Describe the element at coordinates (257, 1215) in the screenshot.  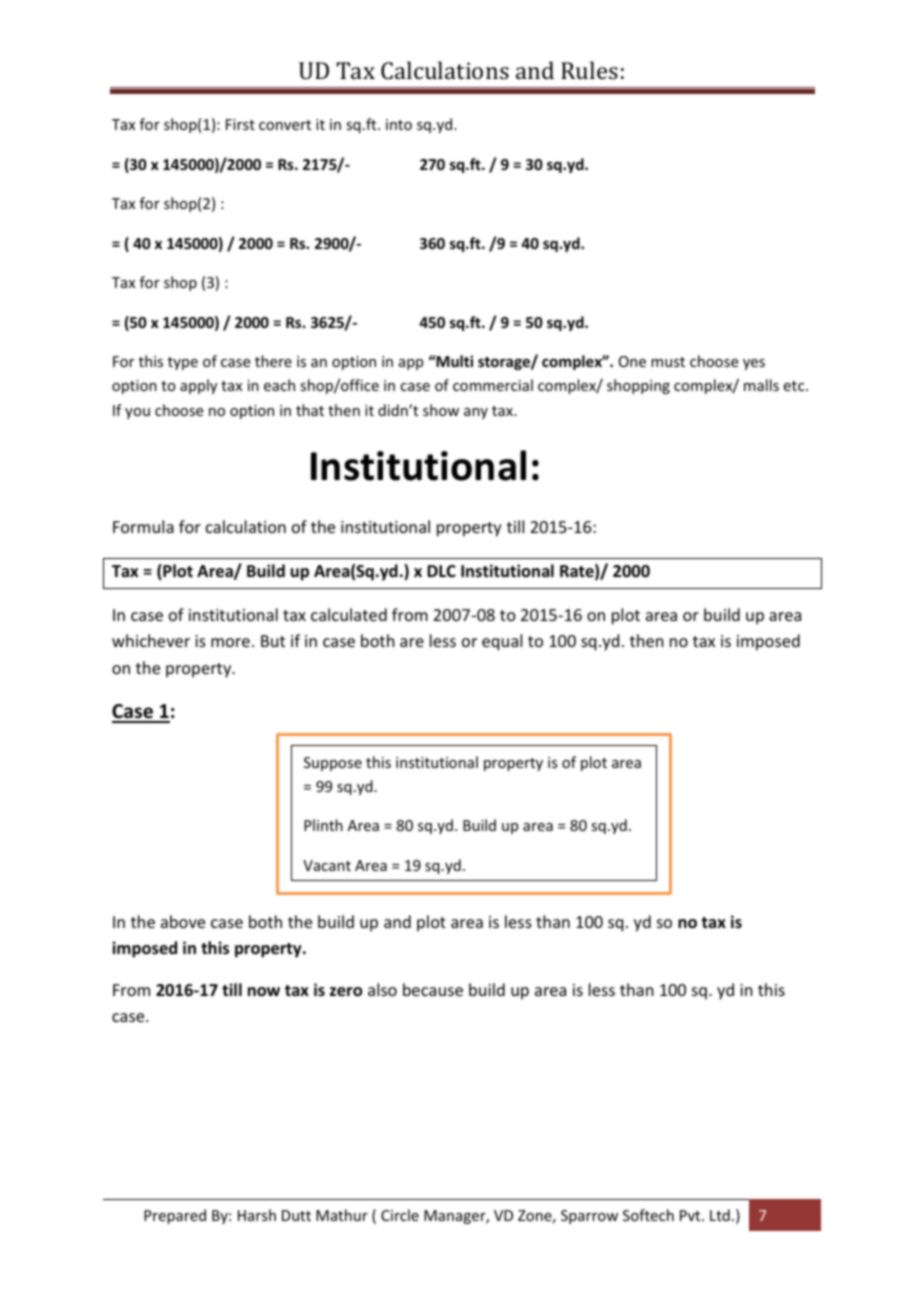
I see `Harsh` at that location.
